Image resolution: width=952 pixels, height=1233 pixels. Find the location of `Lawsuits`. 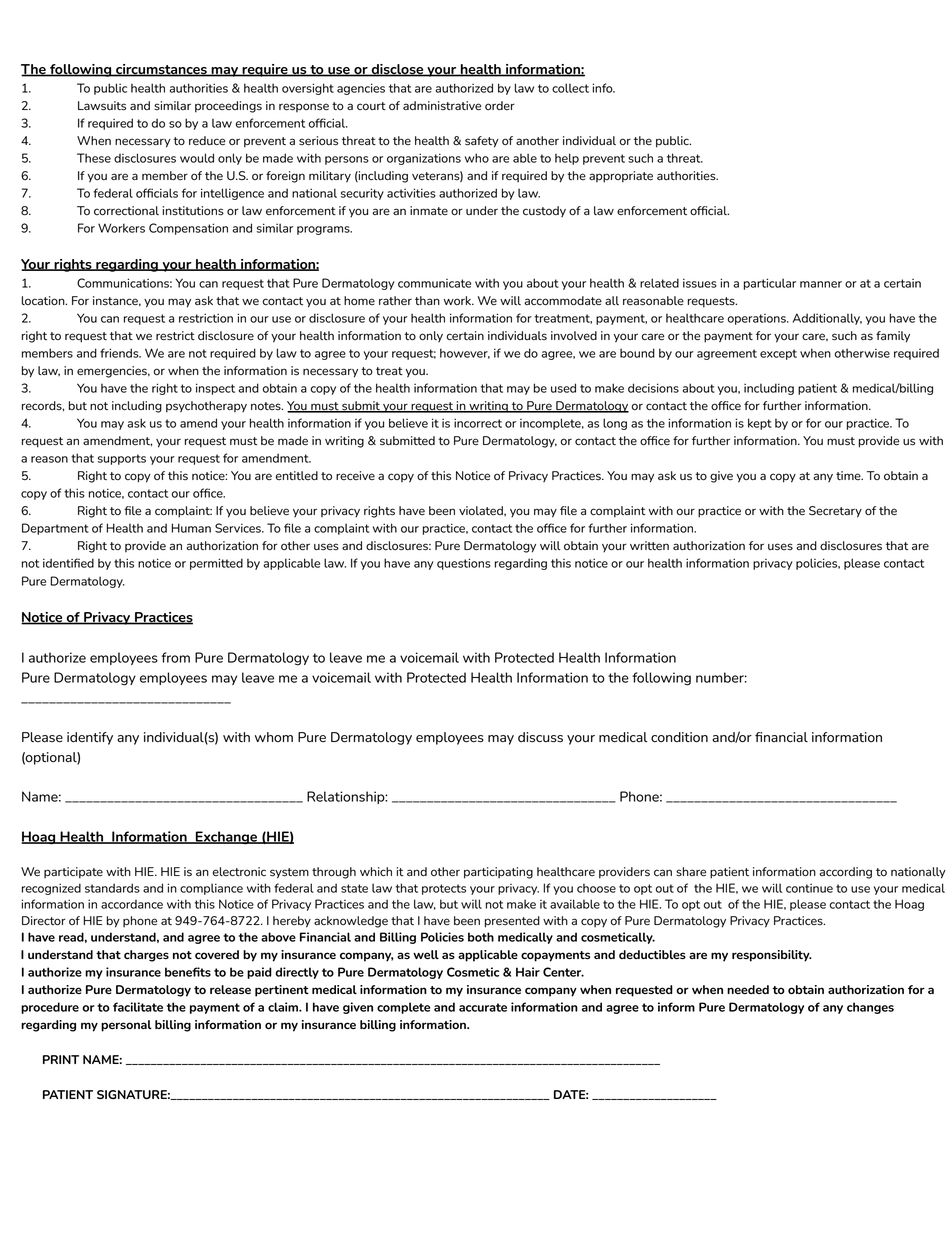

Lawsuits is located at coordinates (102, 106).
